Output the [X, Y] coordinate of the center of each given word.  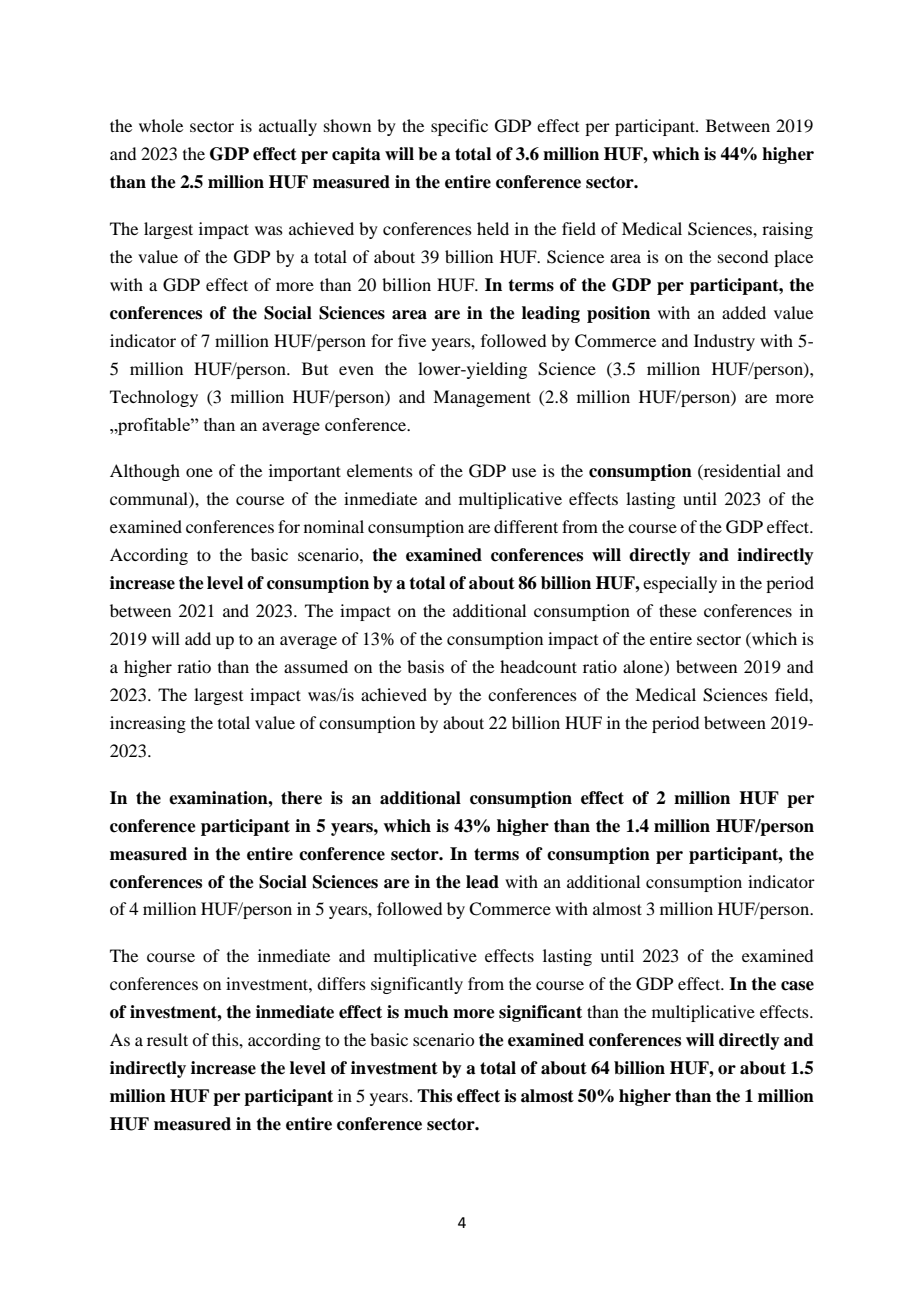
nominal [334, 526]
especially [680, 584]
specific [459, 127]
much [426, 1012]
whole [161, 125]
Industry [724, 342]
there [301, 798]
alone [644, 668]
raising [787, 230]
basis [425, 666]
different [526, 526]
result [167, 1039]
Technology [154, 398]
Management [482, 398]
